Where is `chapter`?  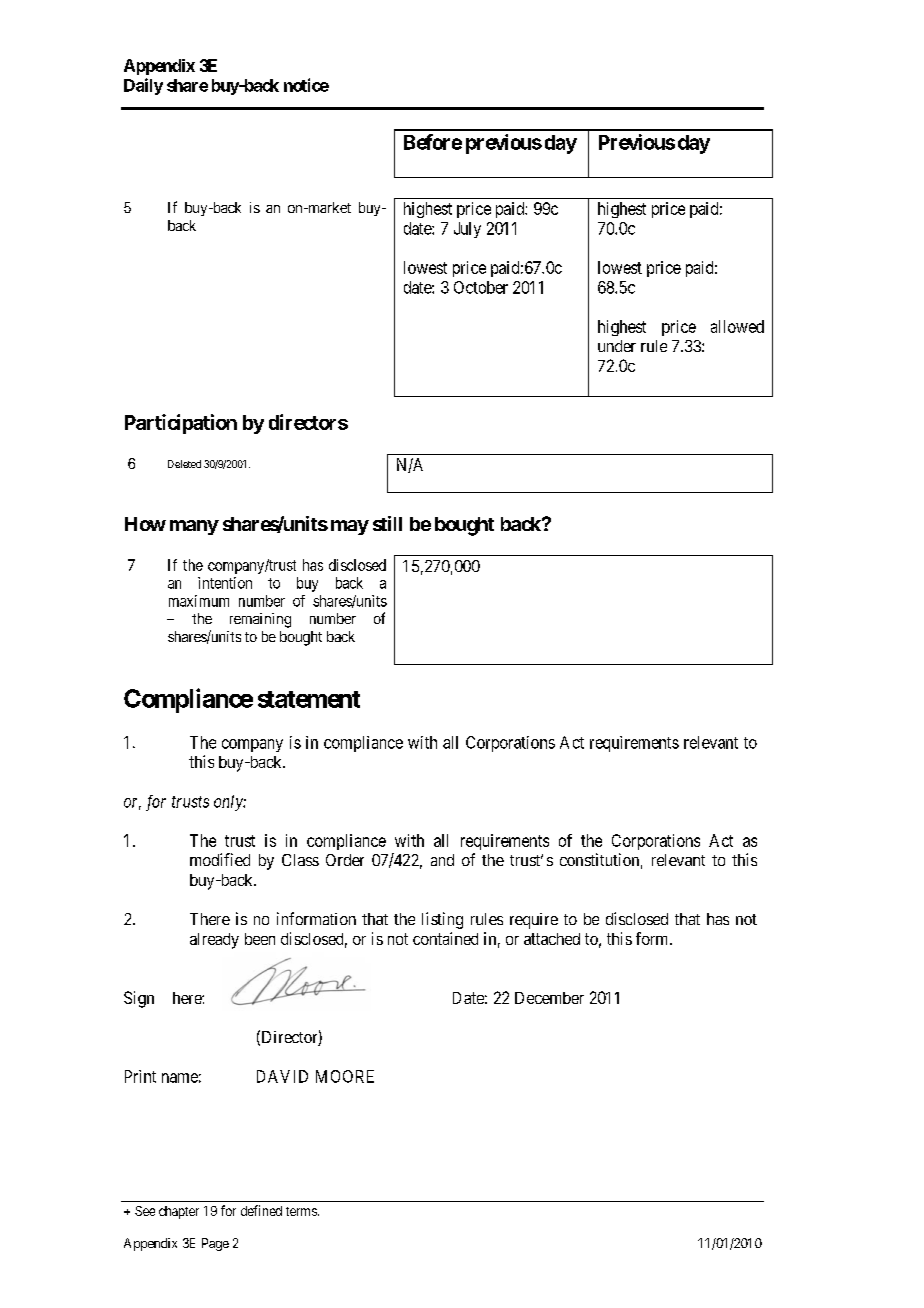 chapter is located at coordinates (179, 1212).
